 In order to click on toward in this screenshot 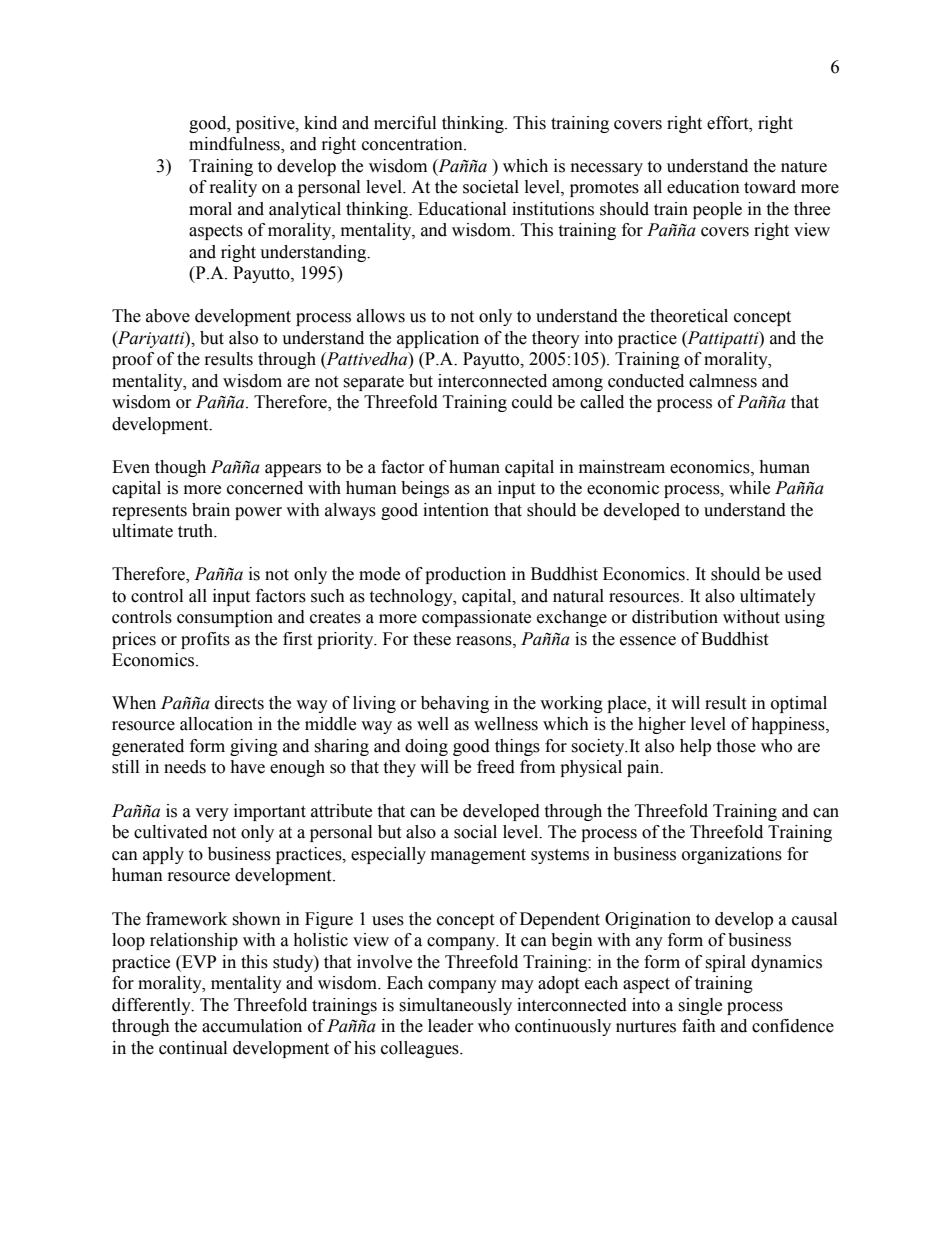, I will do `click(770, 187)`.
